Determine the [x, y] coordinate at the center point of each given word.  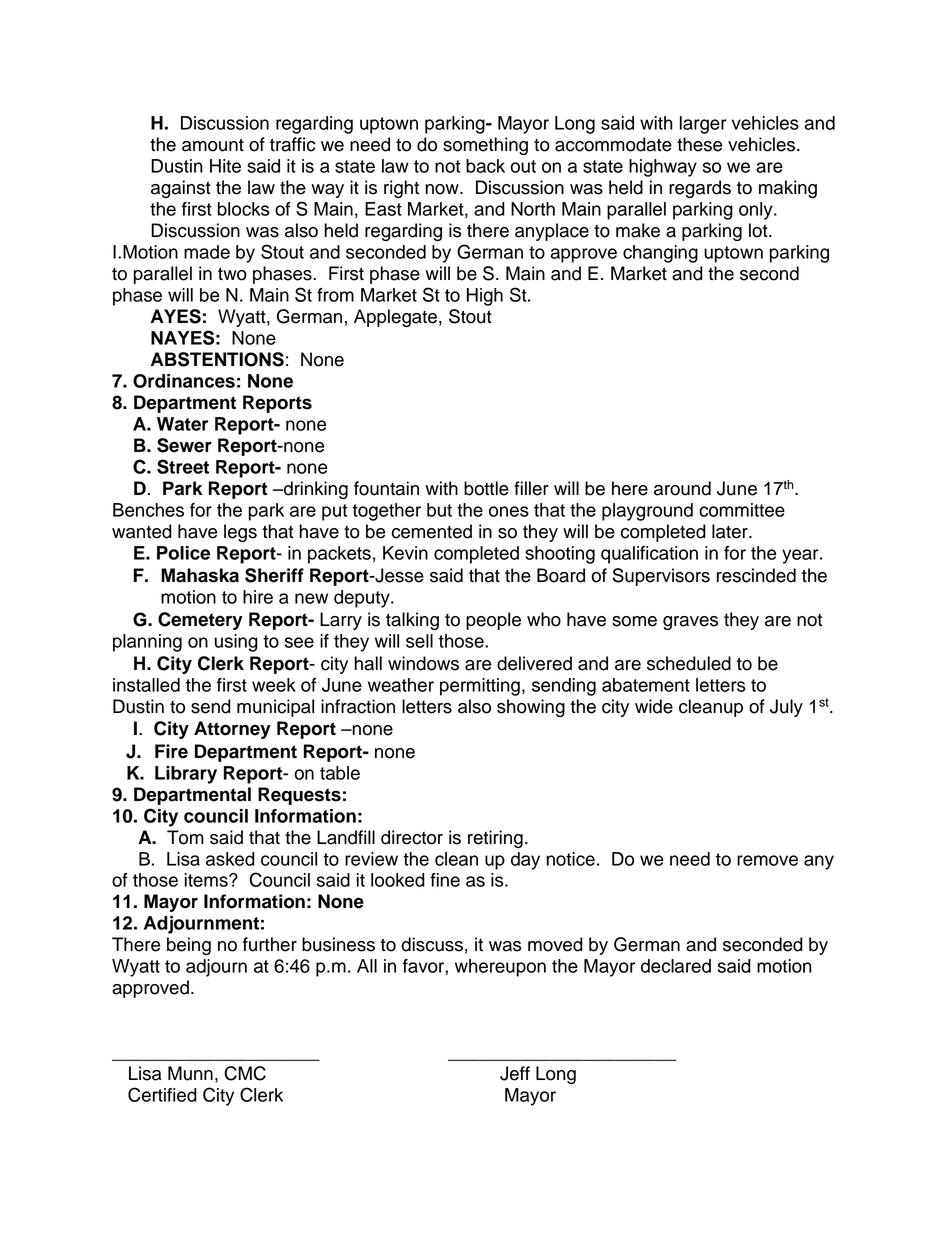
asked [230, 859]
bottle [486, 488]
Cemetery [200, 621]
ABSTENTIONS [217, 359]
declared [676, 966]
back [485, 166]
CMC [245, 1073]
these [699, 144]
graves [690, 623]
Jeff [515, 1073]
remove [767, 860]
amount [213, 145]
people [493, 621]
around [682, 488]
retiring [495, 839]
